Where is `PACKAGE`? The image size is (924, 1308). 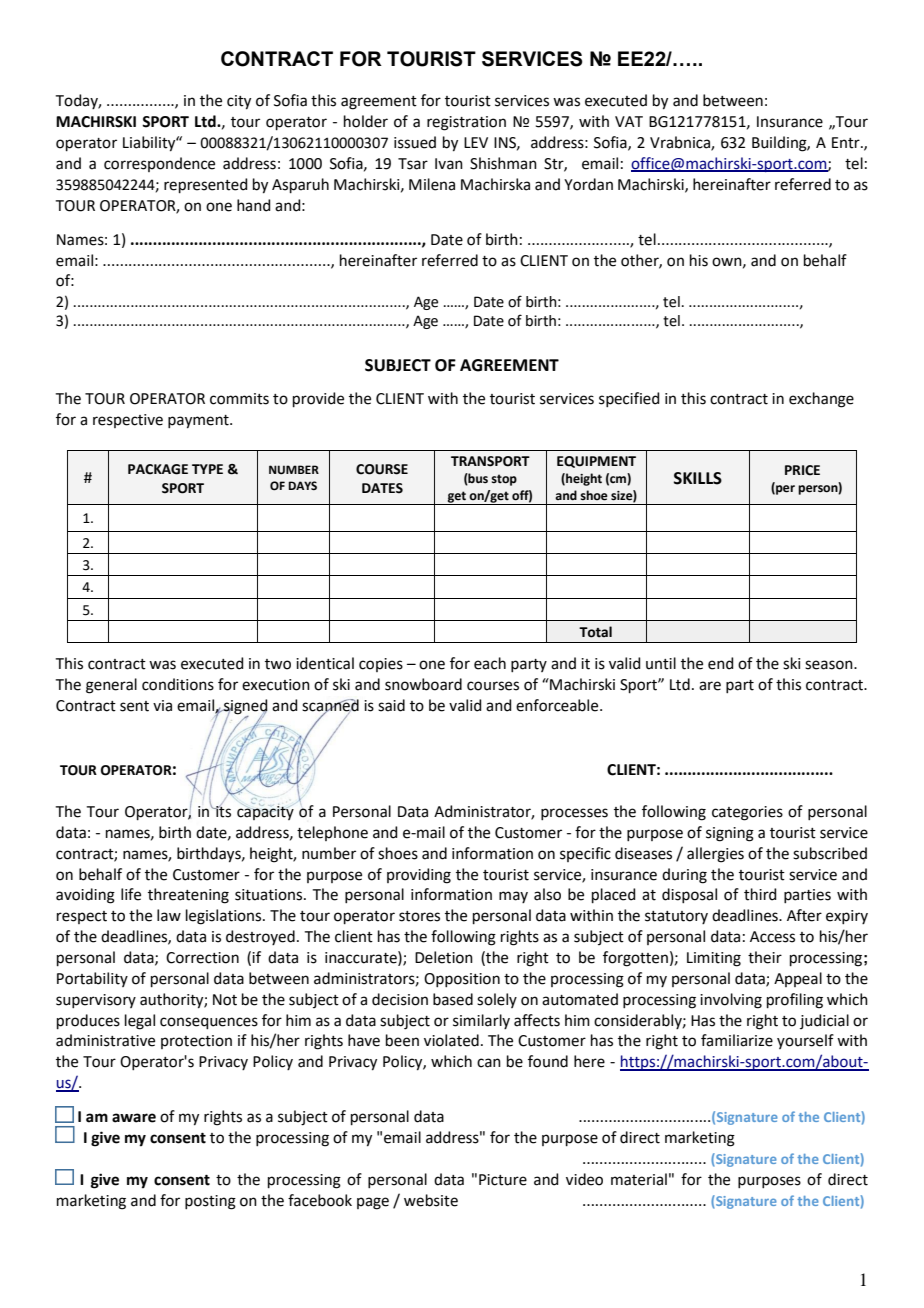
PACKAGE is located at coordinates (158, 469).
